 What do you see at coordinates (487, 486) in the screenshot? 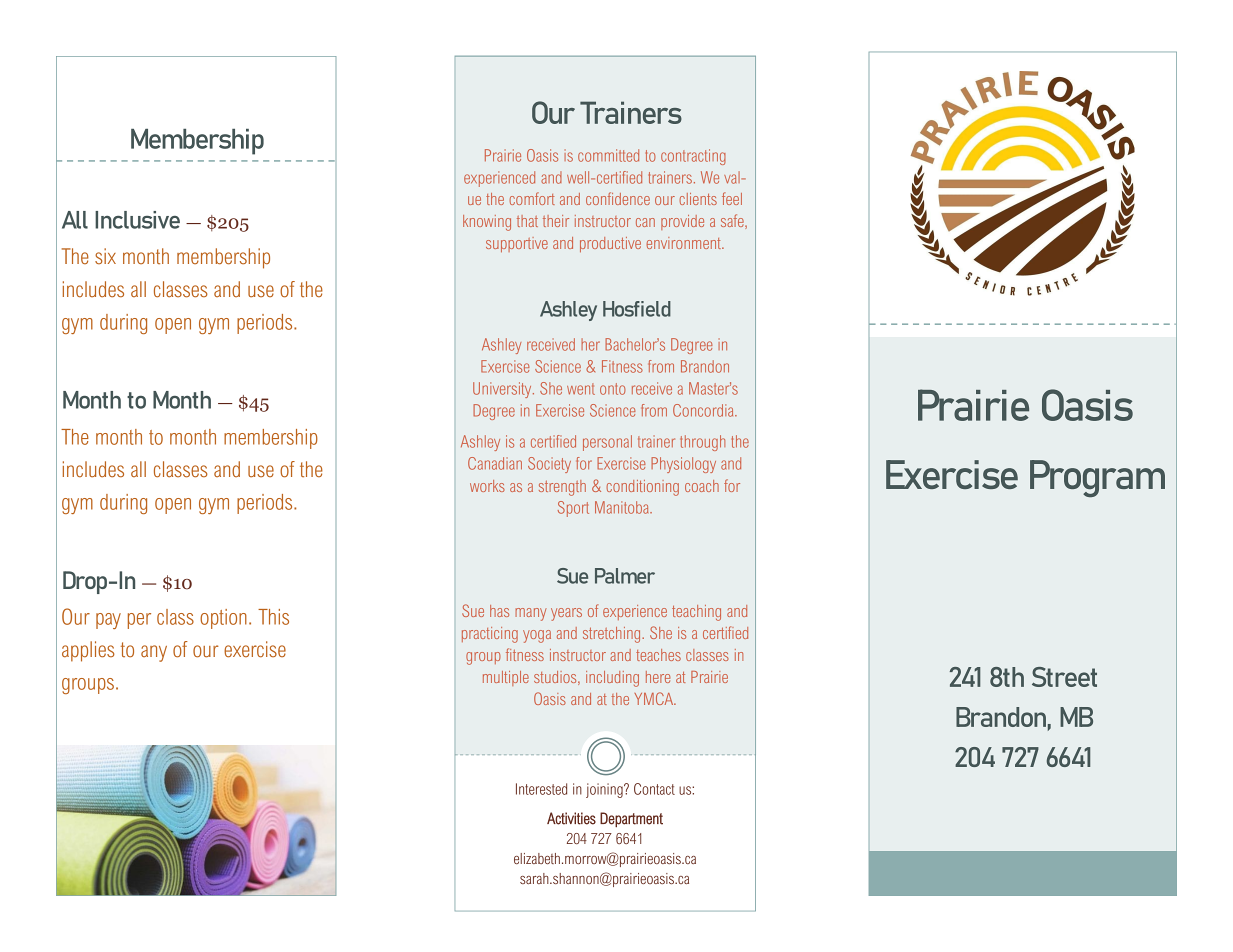
I see `works` at bounding box center [487, 486].
